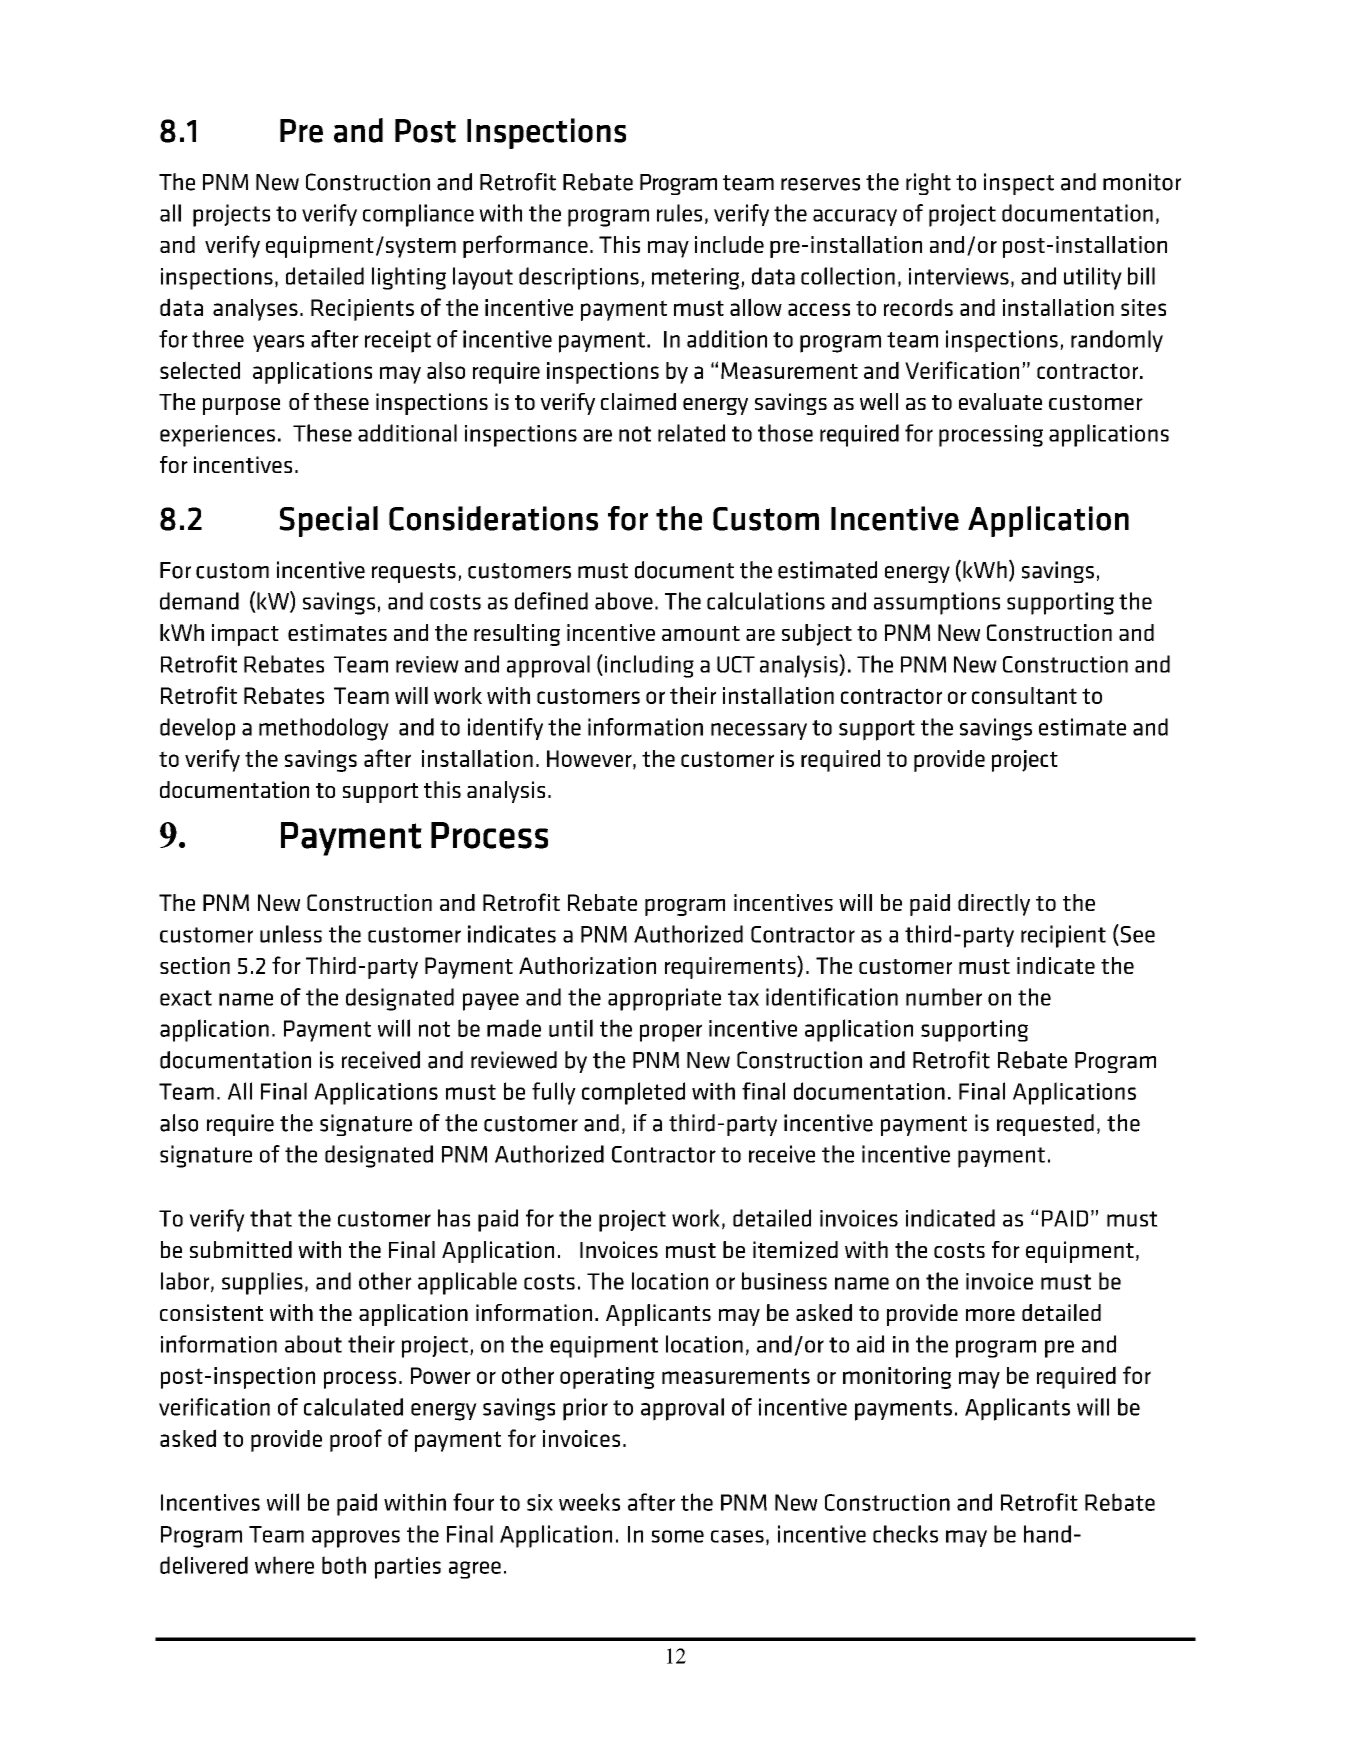 Image resolution: width=1351 pixels, height=1748 pixels. I want to click on rules, so click(679, 213).
